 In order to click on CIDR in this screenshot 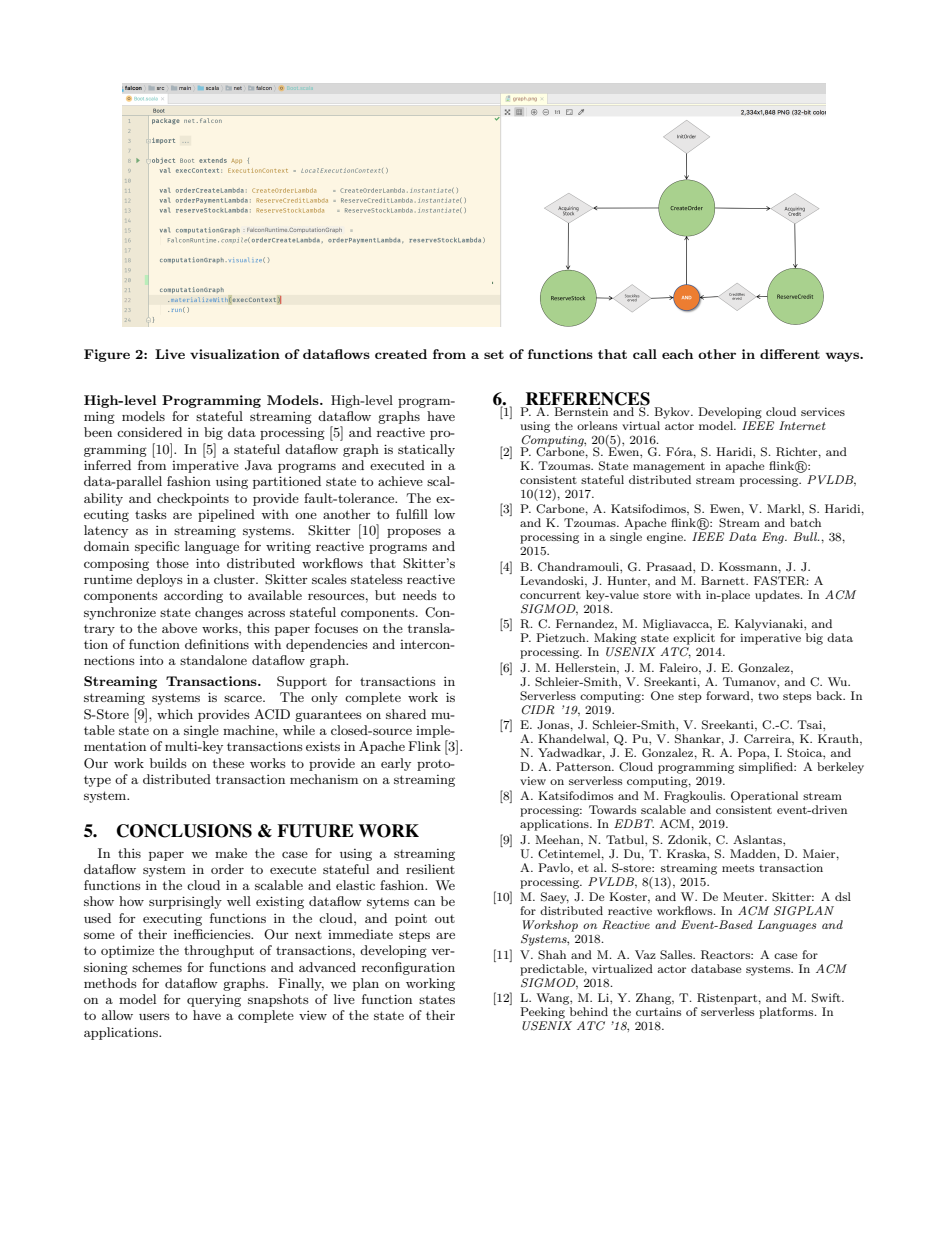, I will do `click(538, 710)`.
